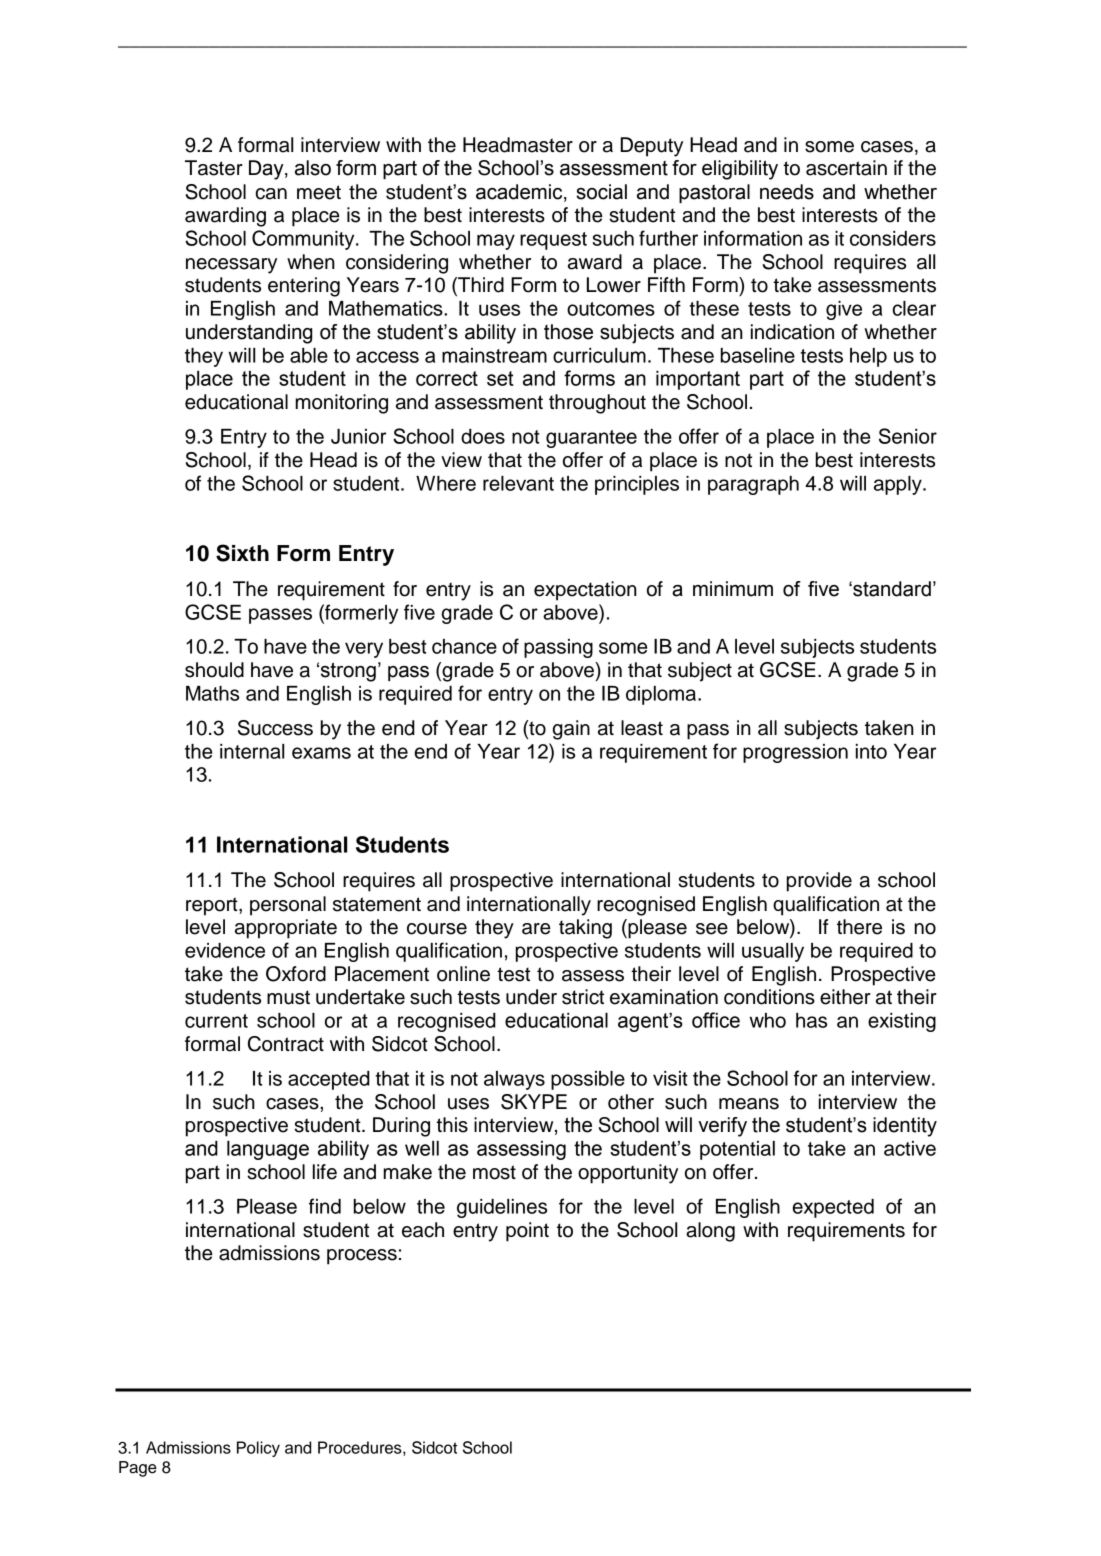 The width and height of the screenshot is (1101, 1556). What do you see at coordinates (527, 1232) in the screenshot?
I see `point` at bounding box center [527, 1232].
